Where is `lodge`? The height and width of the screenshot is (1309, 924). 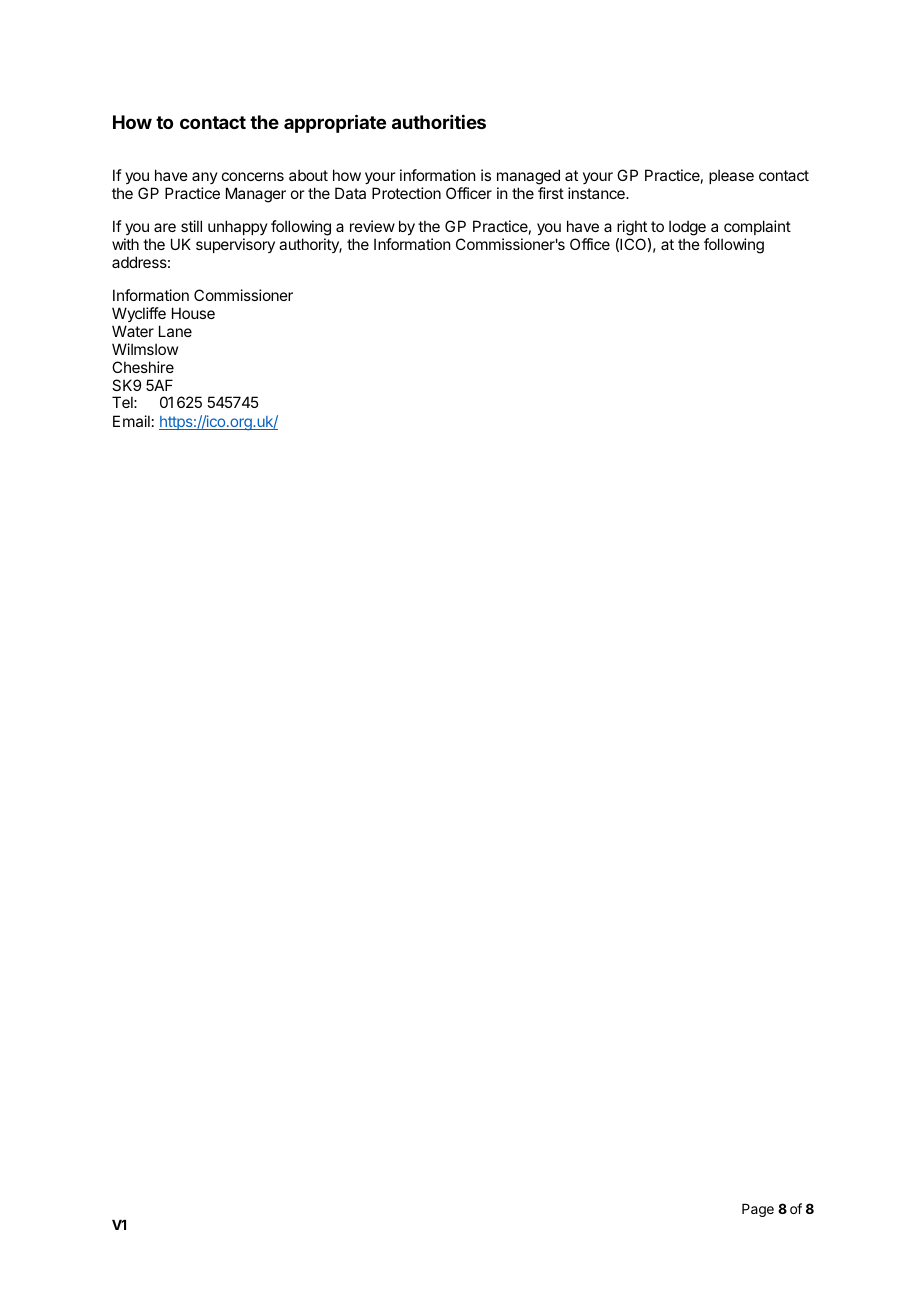 lodge is located at coordinates (687, 228).
